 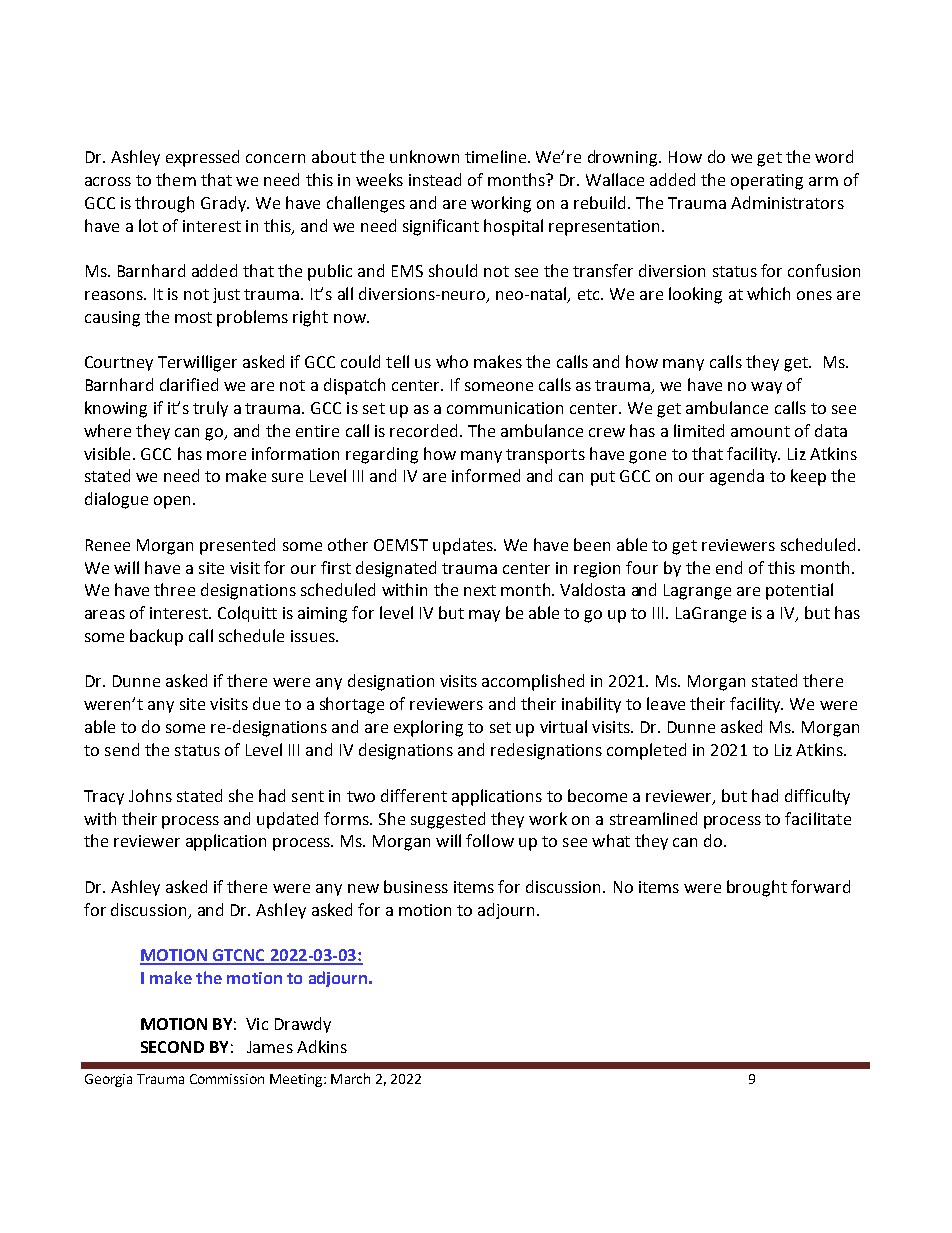 I want to click on operating, so click(x=767, y=182).
